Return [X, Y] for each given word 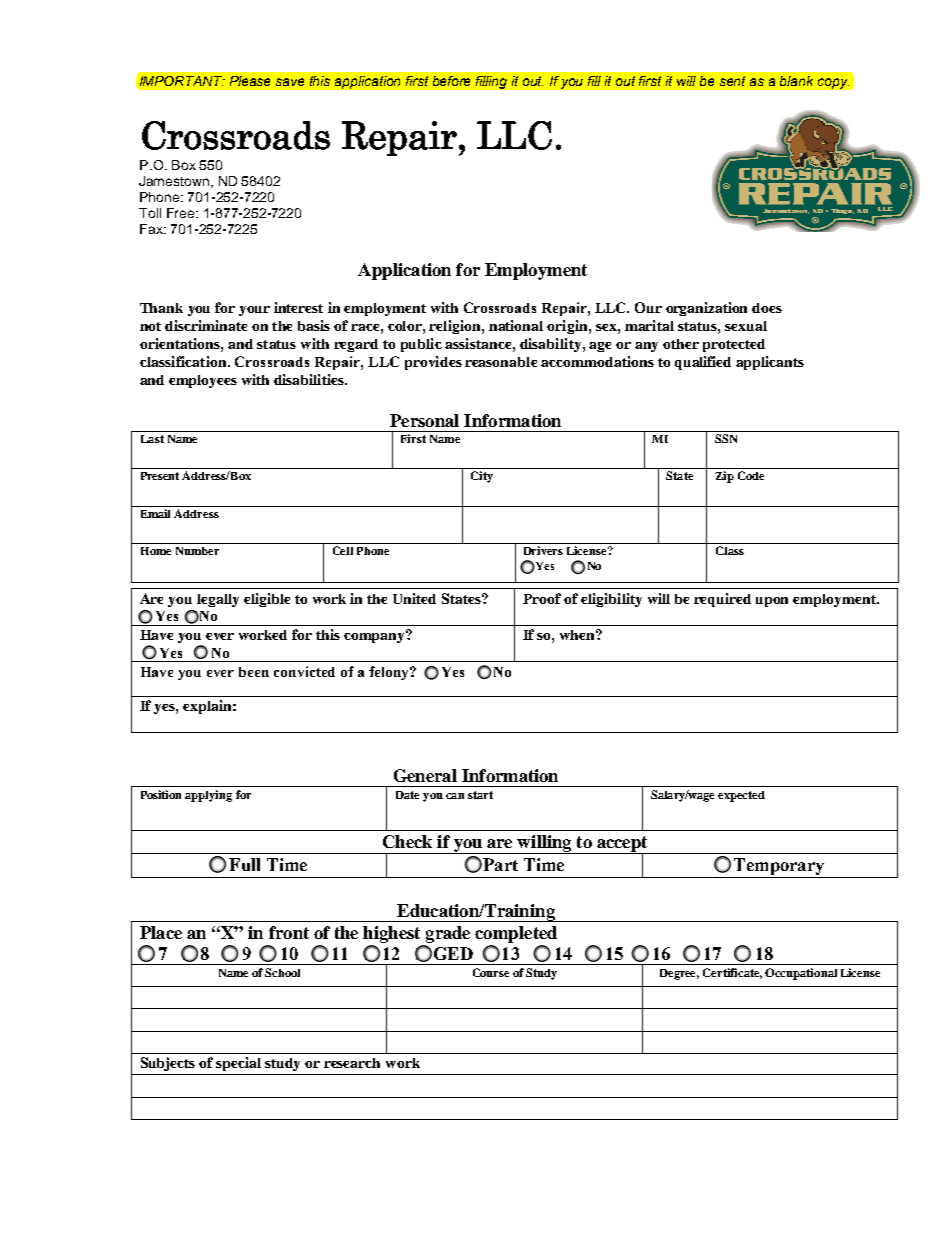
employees [203, 381]
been [254, 672]
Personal [424, 420]
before [451, 81]
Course [491, 972]
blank [796, 81]
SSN [726, 438]
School [282, 972]
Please [250, 81]
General [425, 775]
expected [741, 796]
